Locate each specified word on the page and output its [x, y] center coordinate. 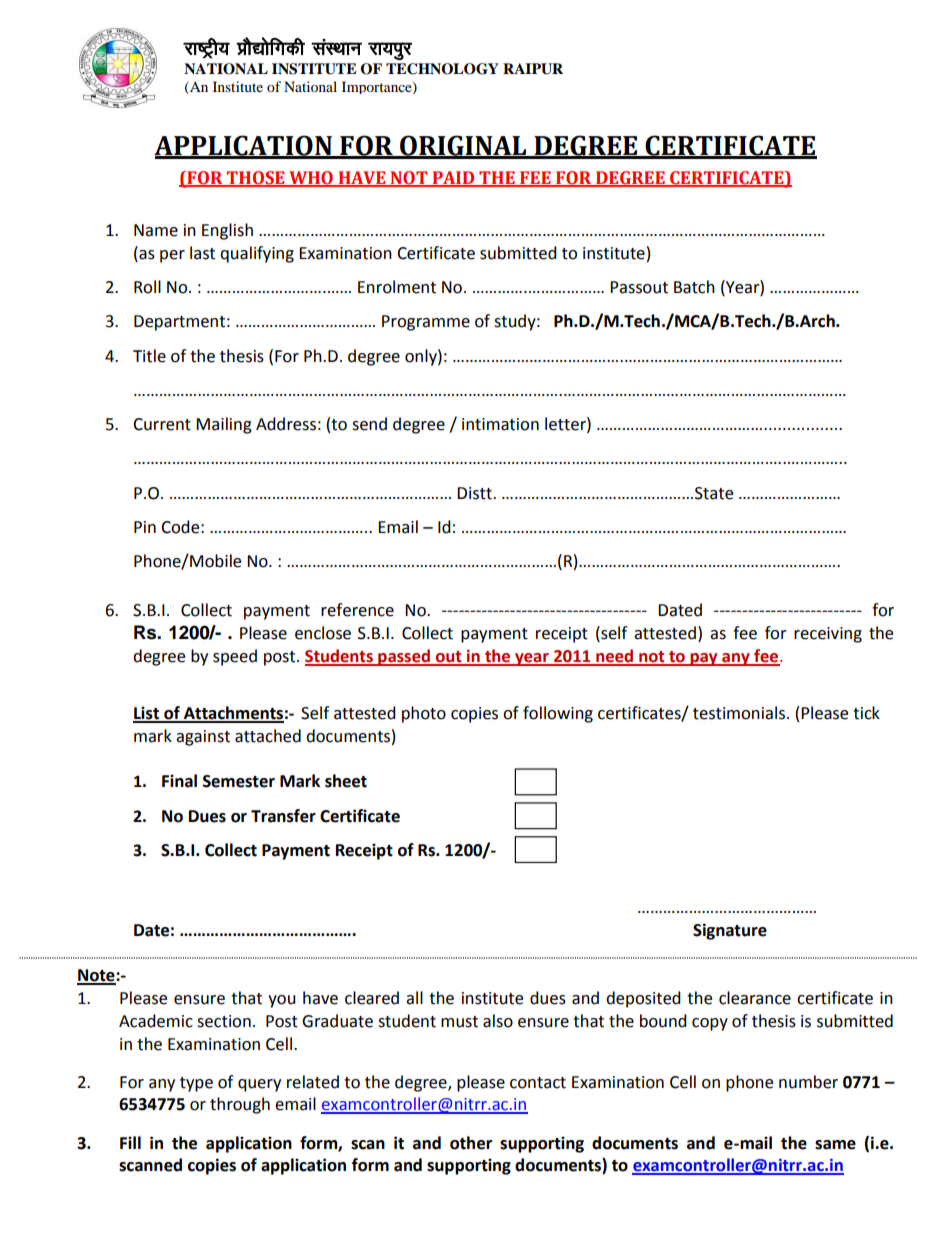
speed [235, 657]
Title [149, 356]
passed [404, 657]
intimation [500, 424]
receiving [828, 635]
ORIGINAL [463, 146]
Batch [694, 287]
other [471, 1143]
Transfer [283, 816]
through [240, 1105]
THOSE [256, 178]
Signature [730, 931]
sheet [346, 781]
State [714, 493]
